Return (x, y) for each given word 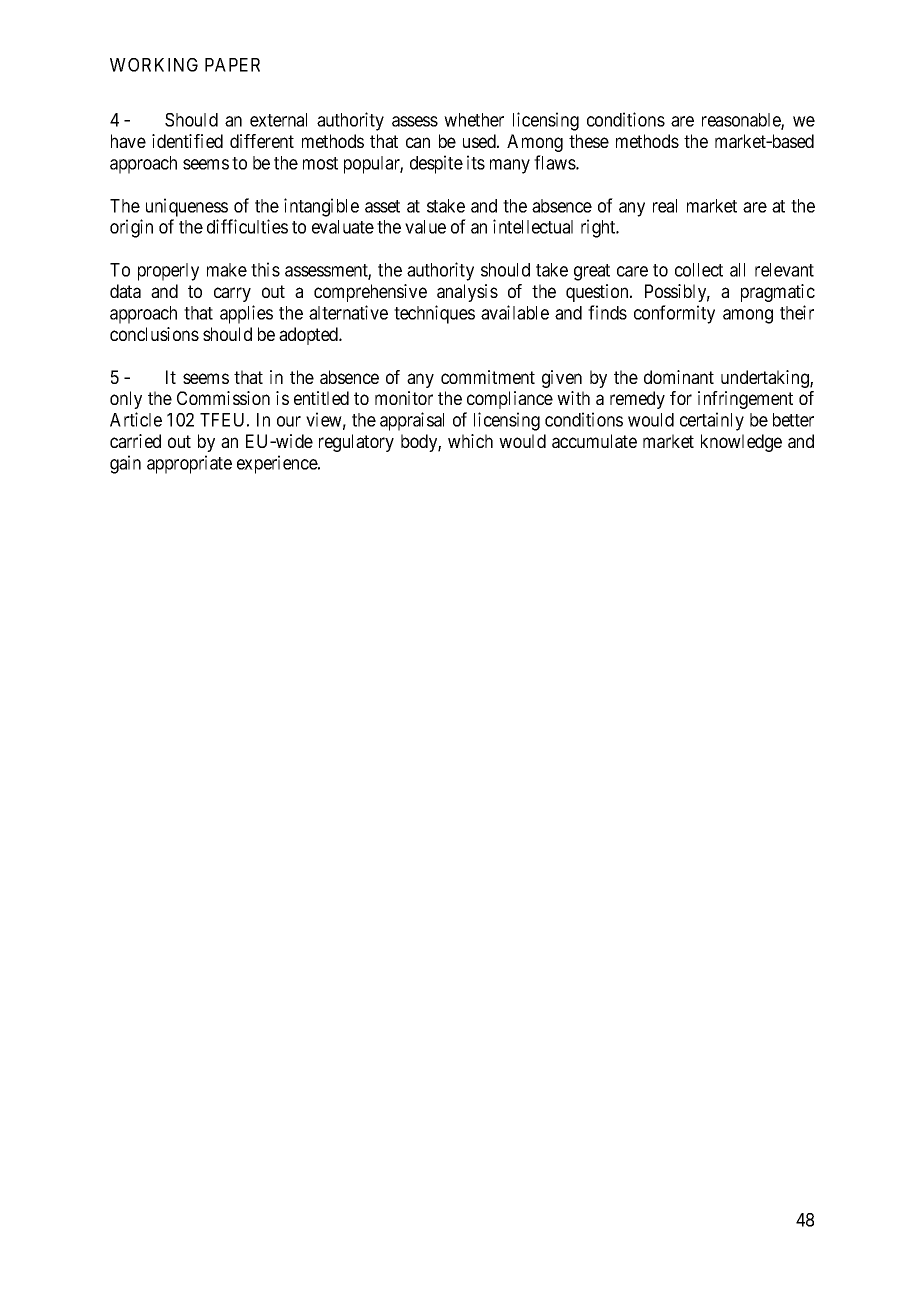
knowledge (741, 443)
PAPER (232, 65)
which (470, 441)
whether (474, 120)
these (589, 141)
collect (699, 270)
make (227, 270)
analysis (467, 293)
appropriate (189, 464)
